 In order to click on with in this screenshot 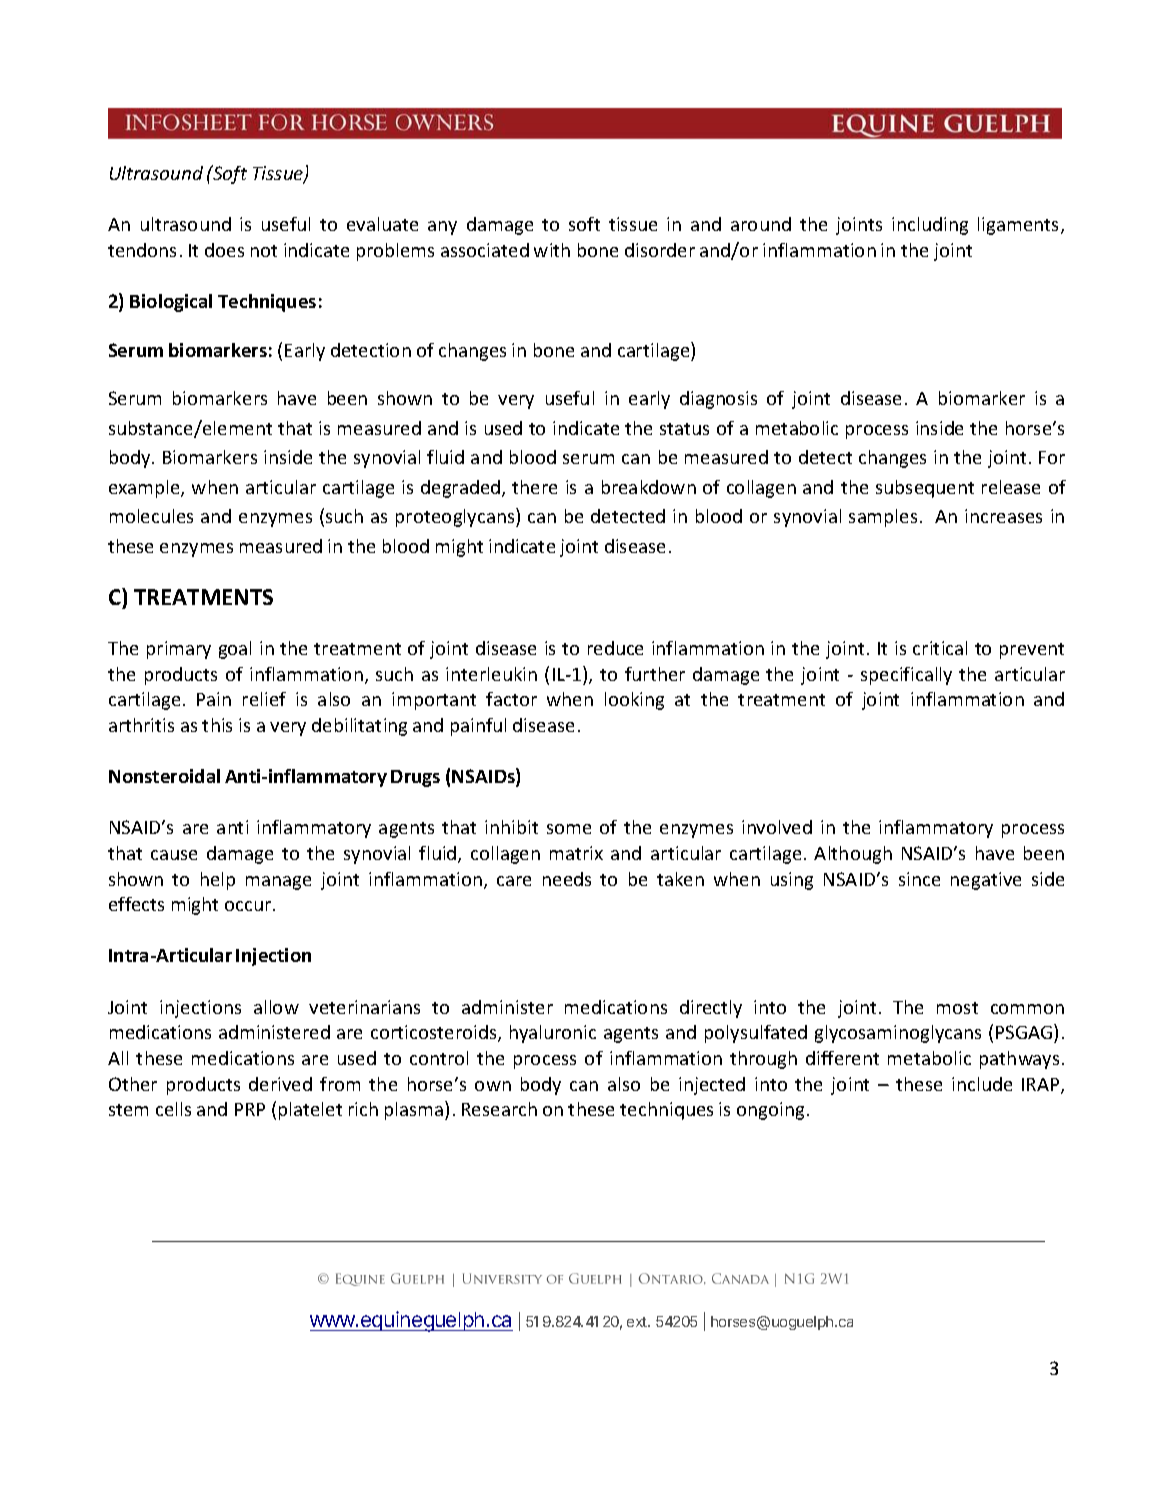, I will do `click(552, 250)`.
